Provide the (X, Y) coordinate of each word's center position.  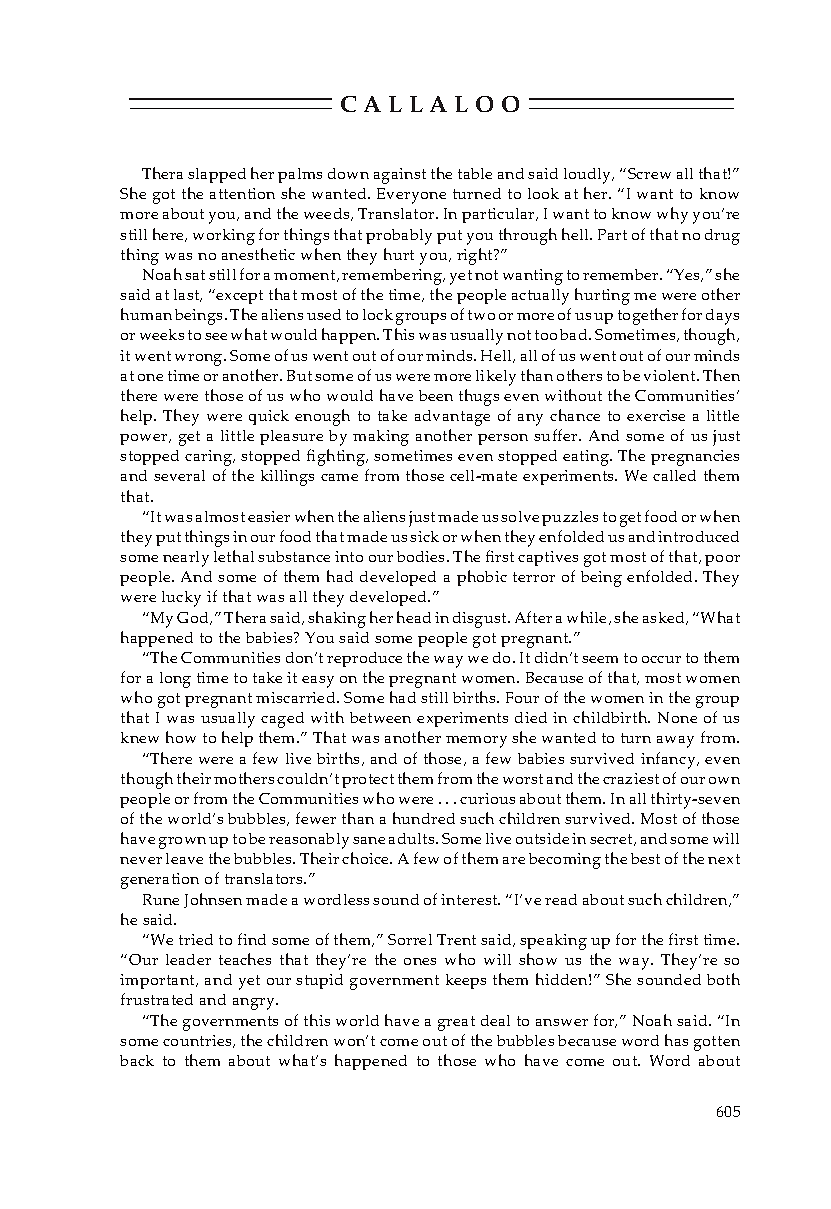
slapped (217, 175)
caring (209, 458)
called (674, 475)
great (456, 1023)
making (381, 438)
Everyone (411, 196)
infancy (669, 760)
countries (198, 1041)
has (676, 1040)
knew (140, 737)
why (672, 215)
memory (476, 742)
